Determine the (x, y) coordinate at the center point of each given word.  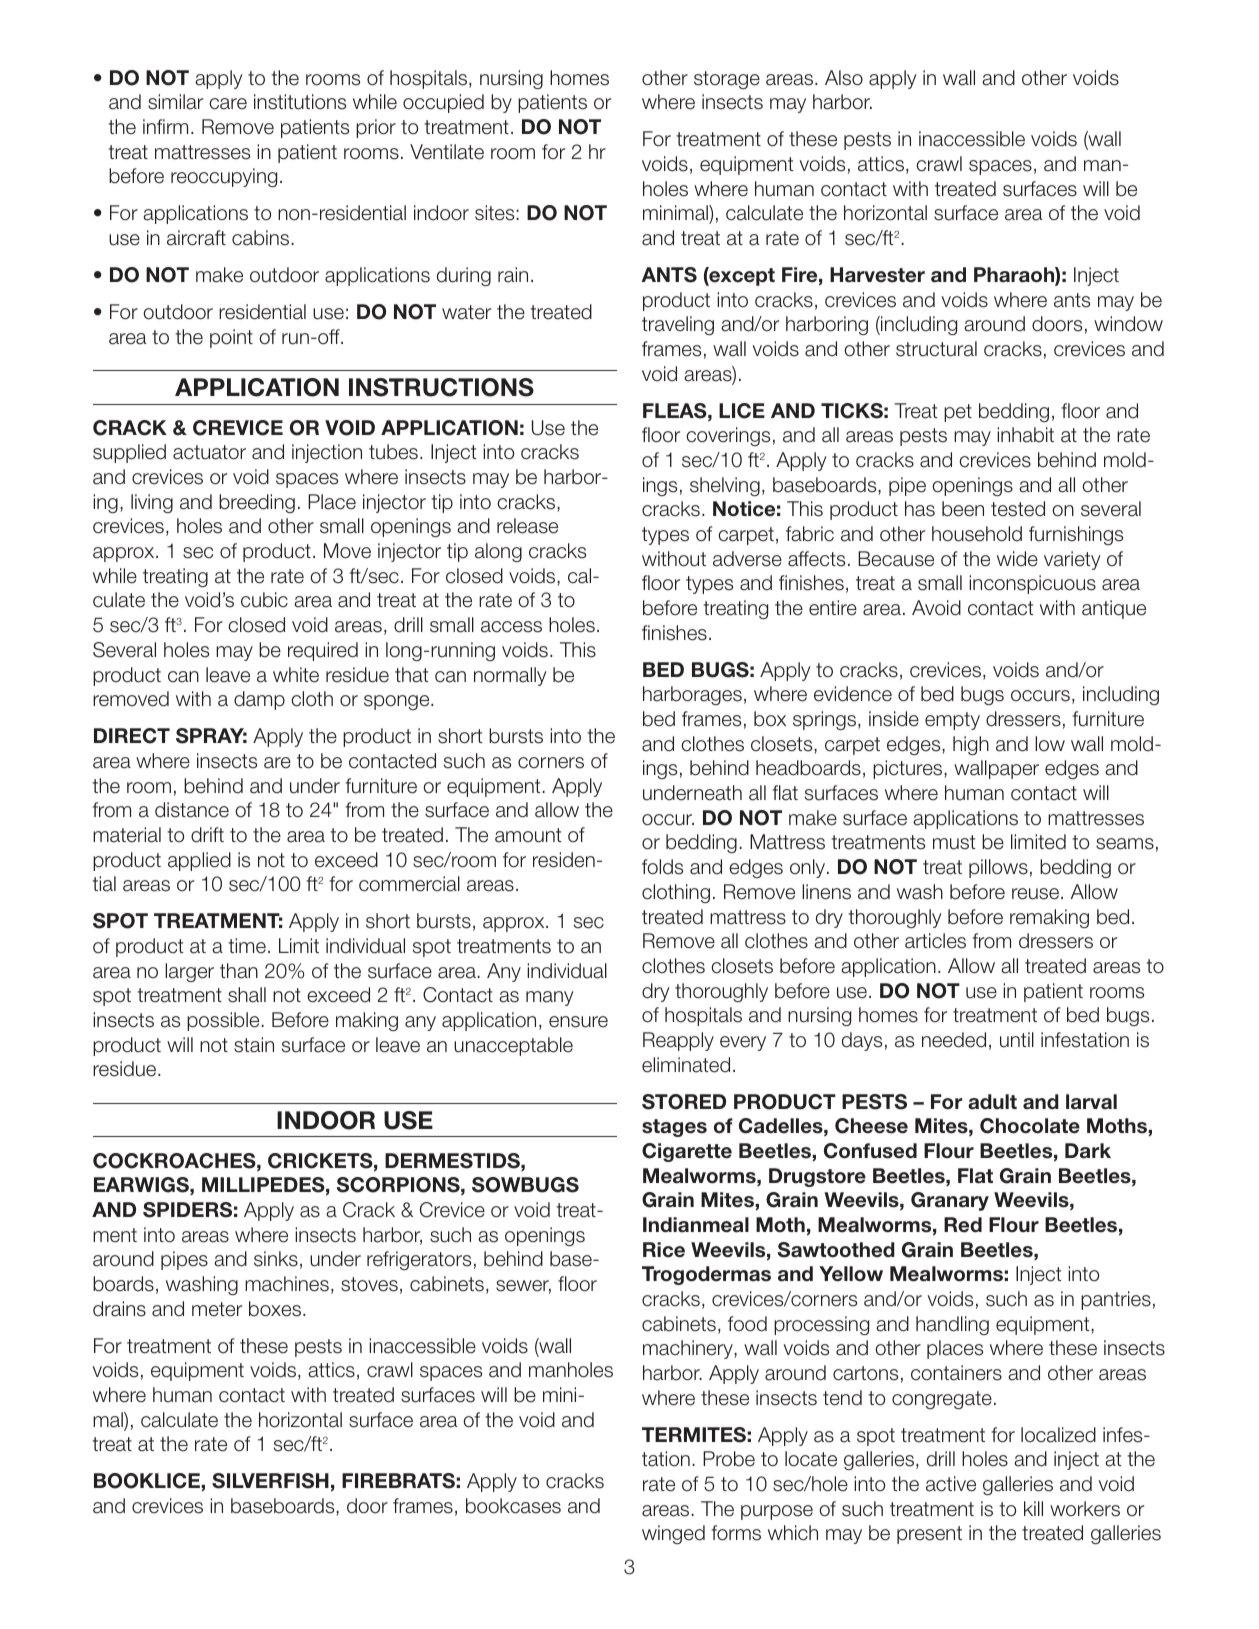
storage (727, 80)
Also (844, 78)
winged (673, 1534)
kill (1033, 1508)
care (228, 104)
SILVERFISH (270, 1481)
